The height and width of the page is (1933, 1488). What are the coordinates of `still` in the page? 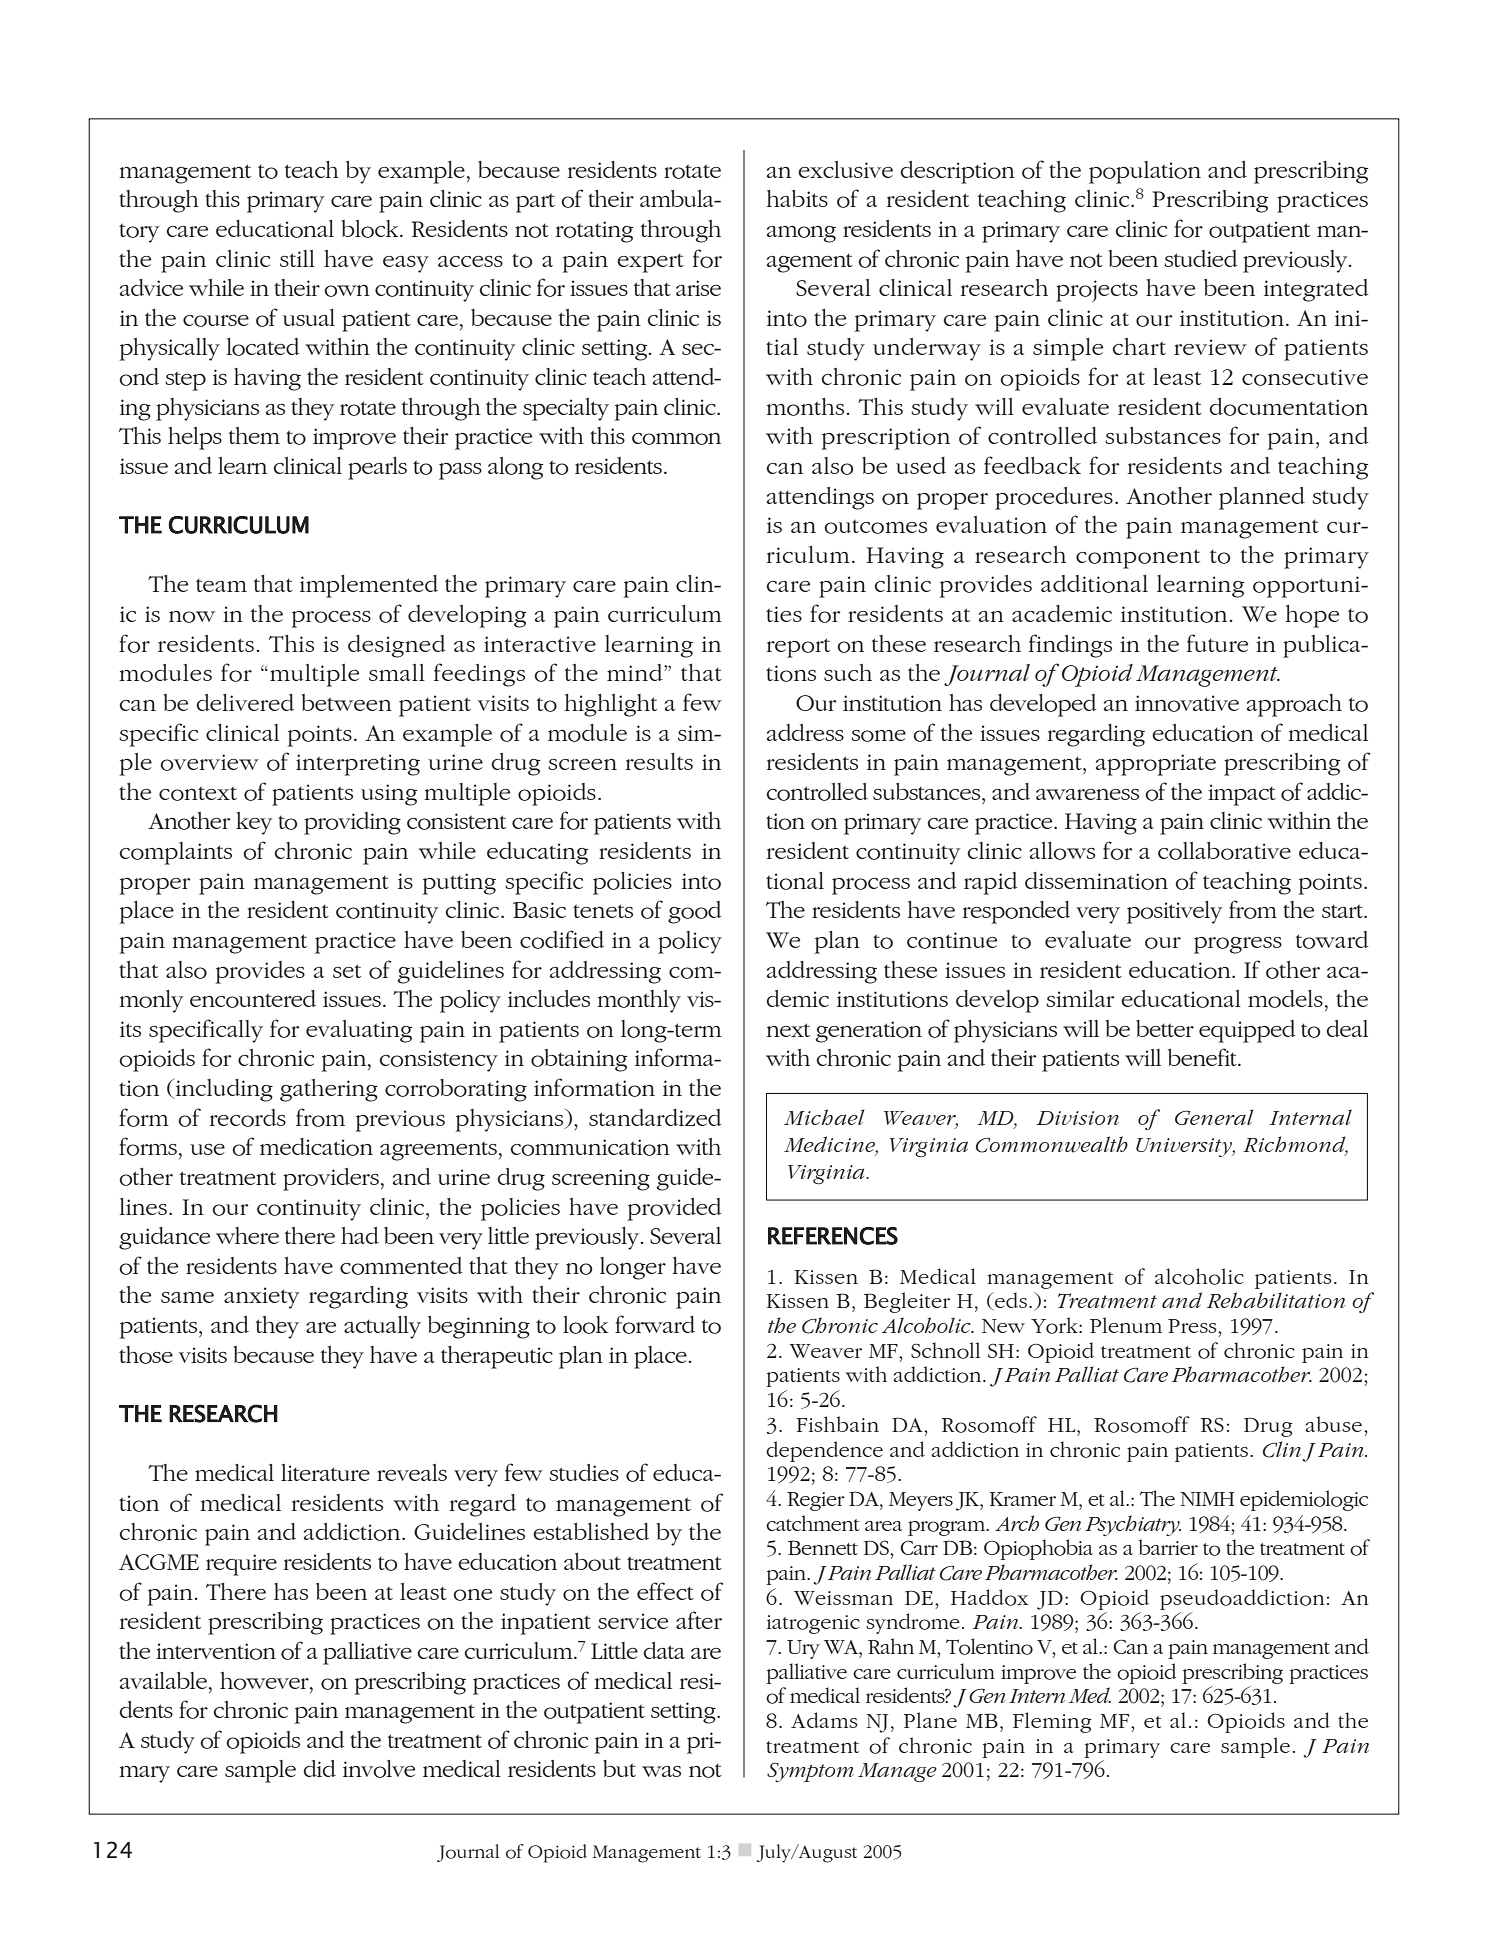 It's located at (297, 258).
